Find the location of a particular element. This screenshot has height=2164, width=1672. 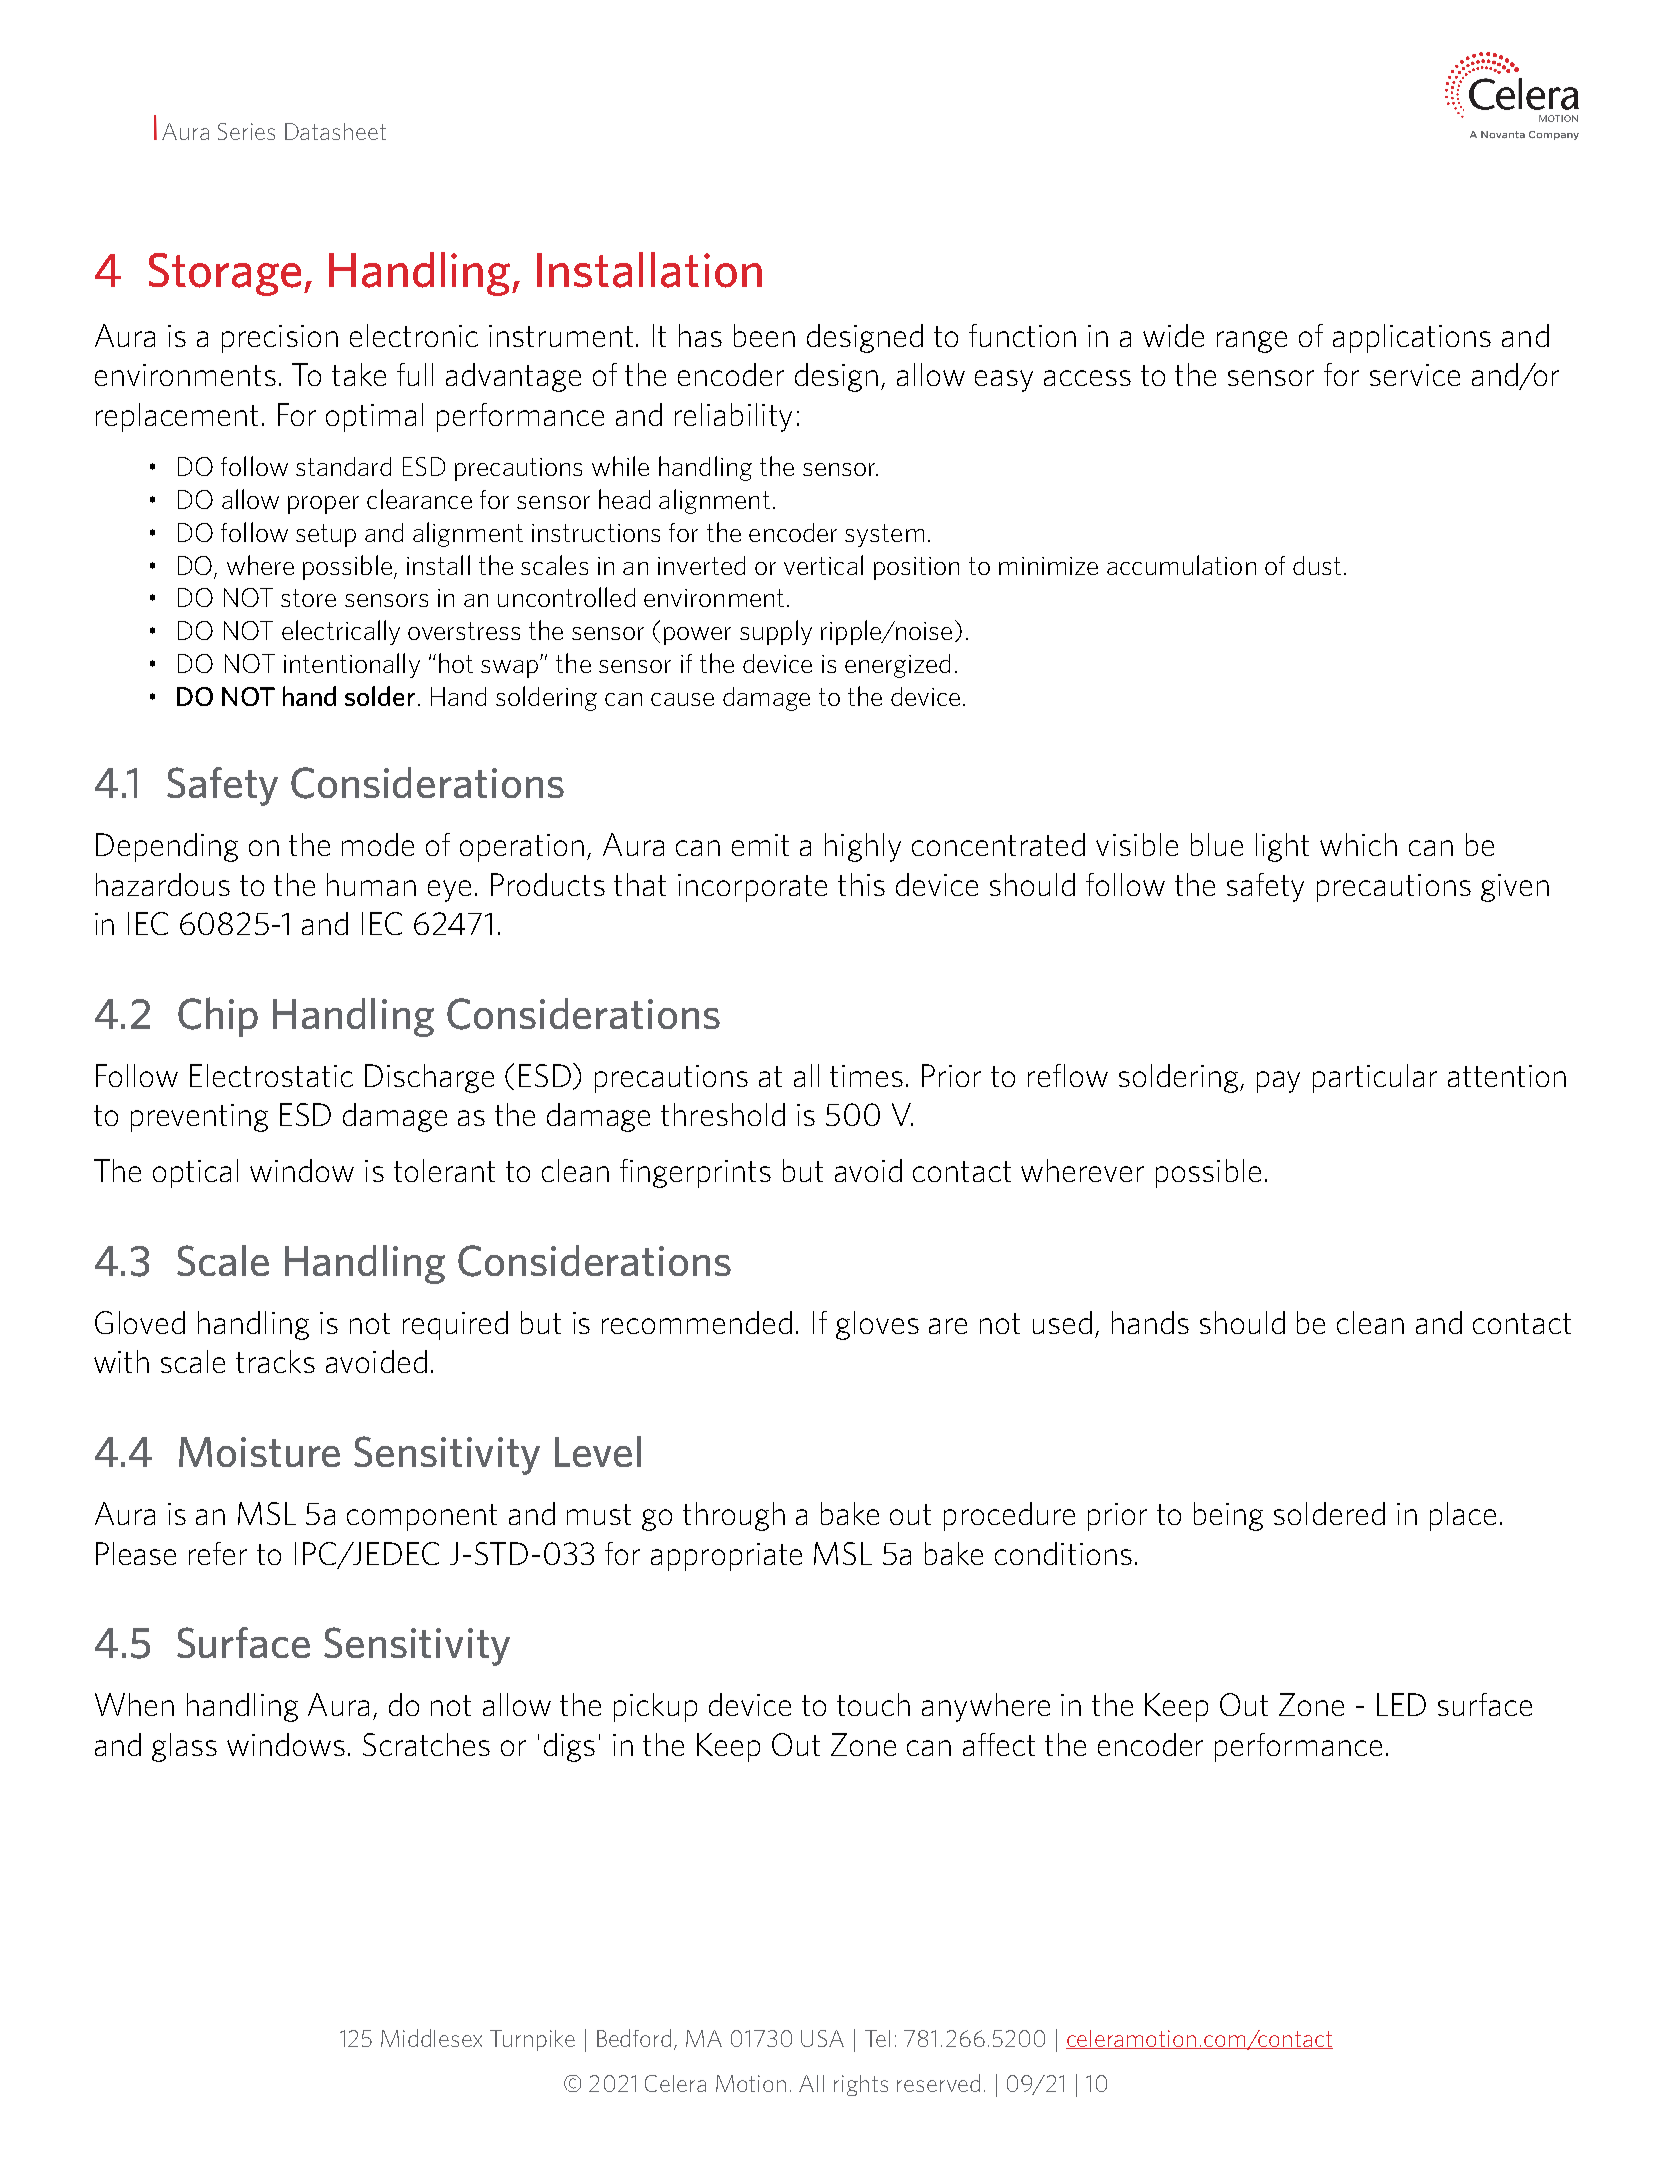

tracks is located at coordinates (275, 1361).
